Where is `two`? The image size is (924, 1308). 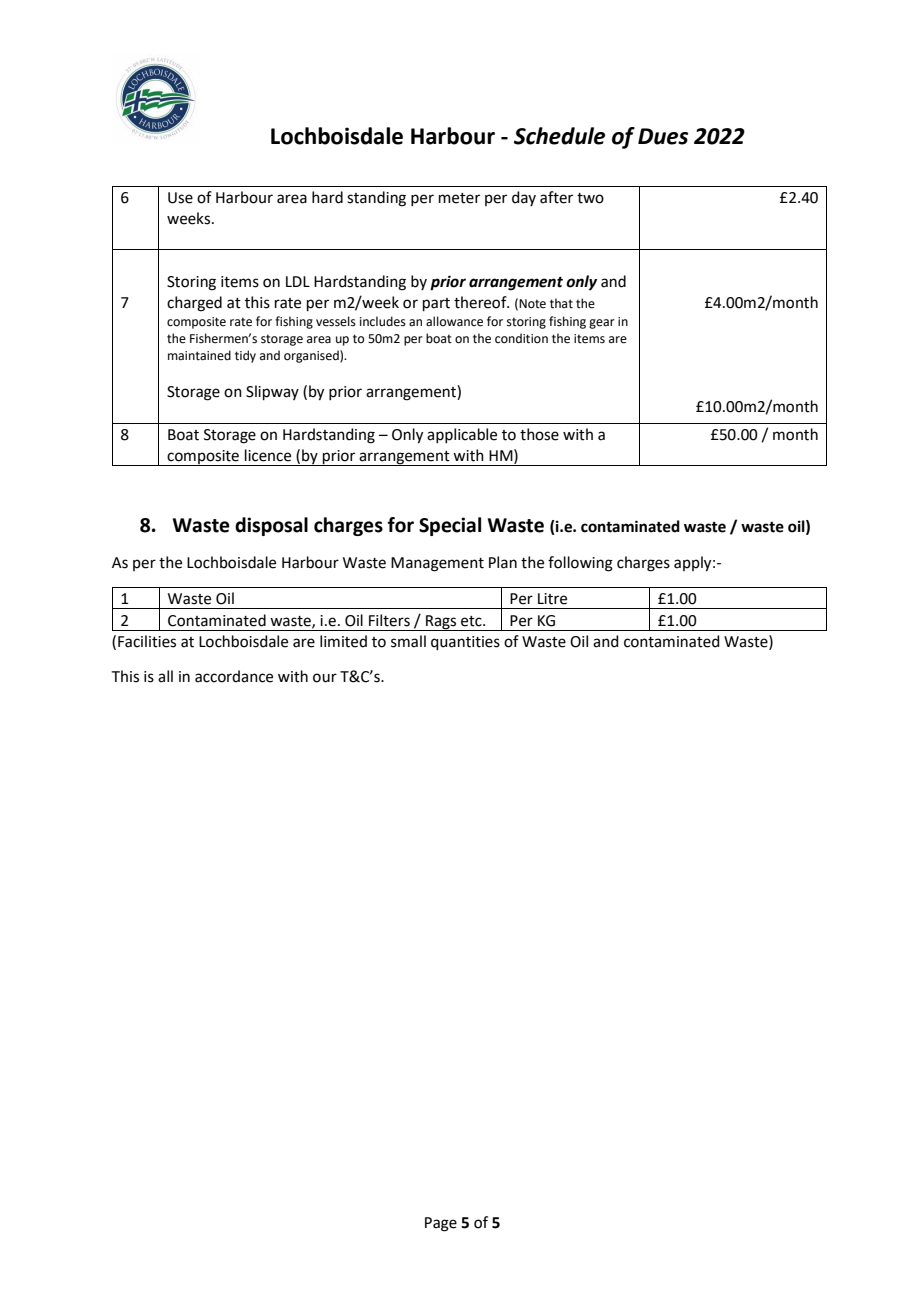
two is located at coordinates (590, 198).
